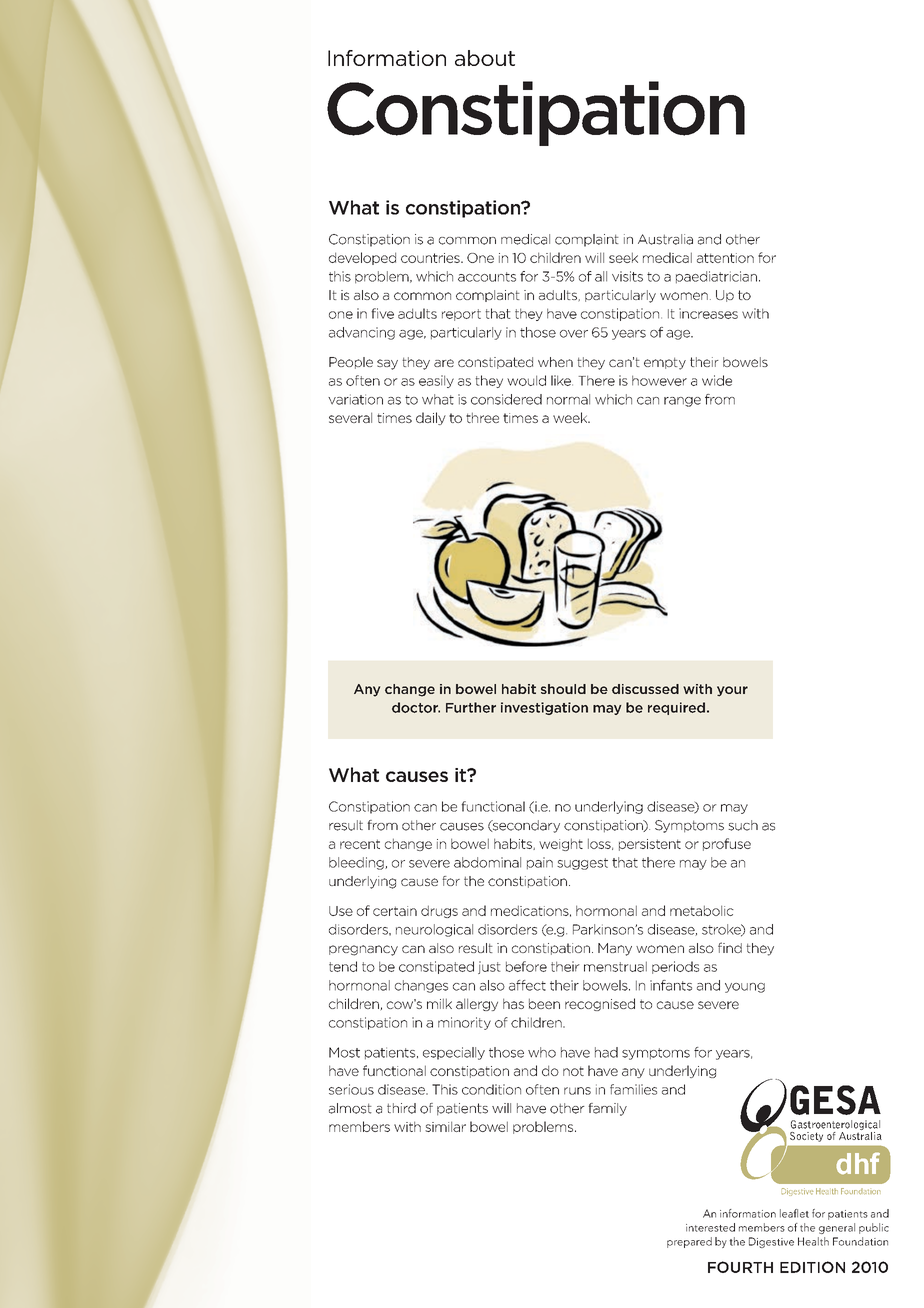 The image size is (924, 1308). I want to click on about, so click(485, 58).
